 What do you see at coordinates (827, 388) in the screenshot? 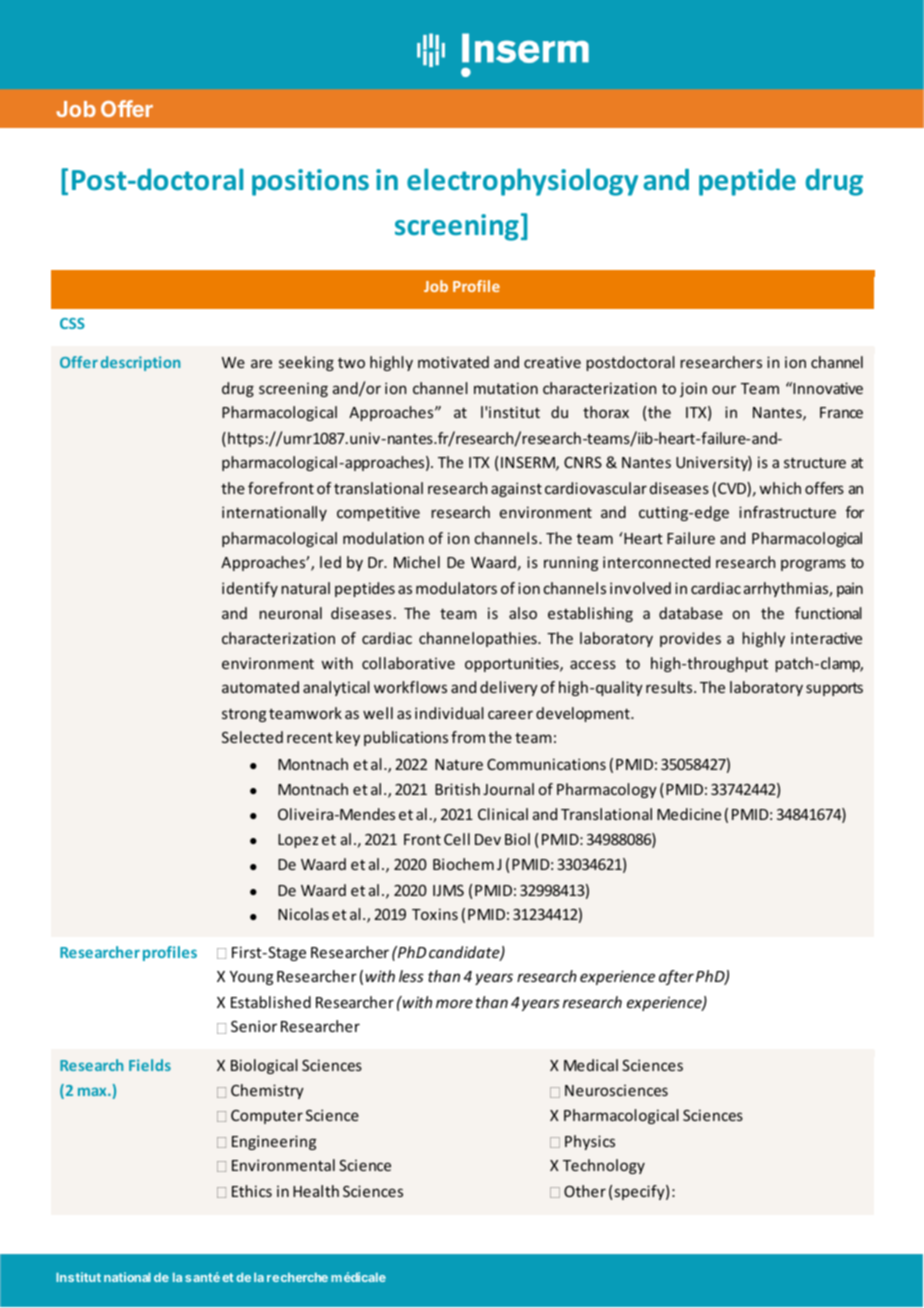
I see `Innovative` at bounding box center [827, 388].
